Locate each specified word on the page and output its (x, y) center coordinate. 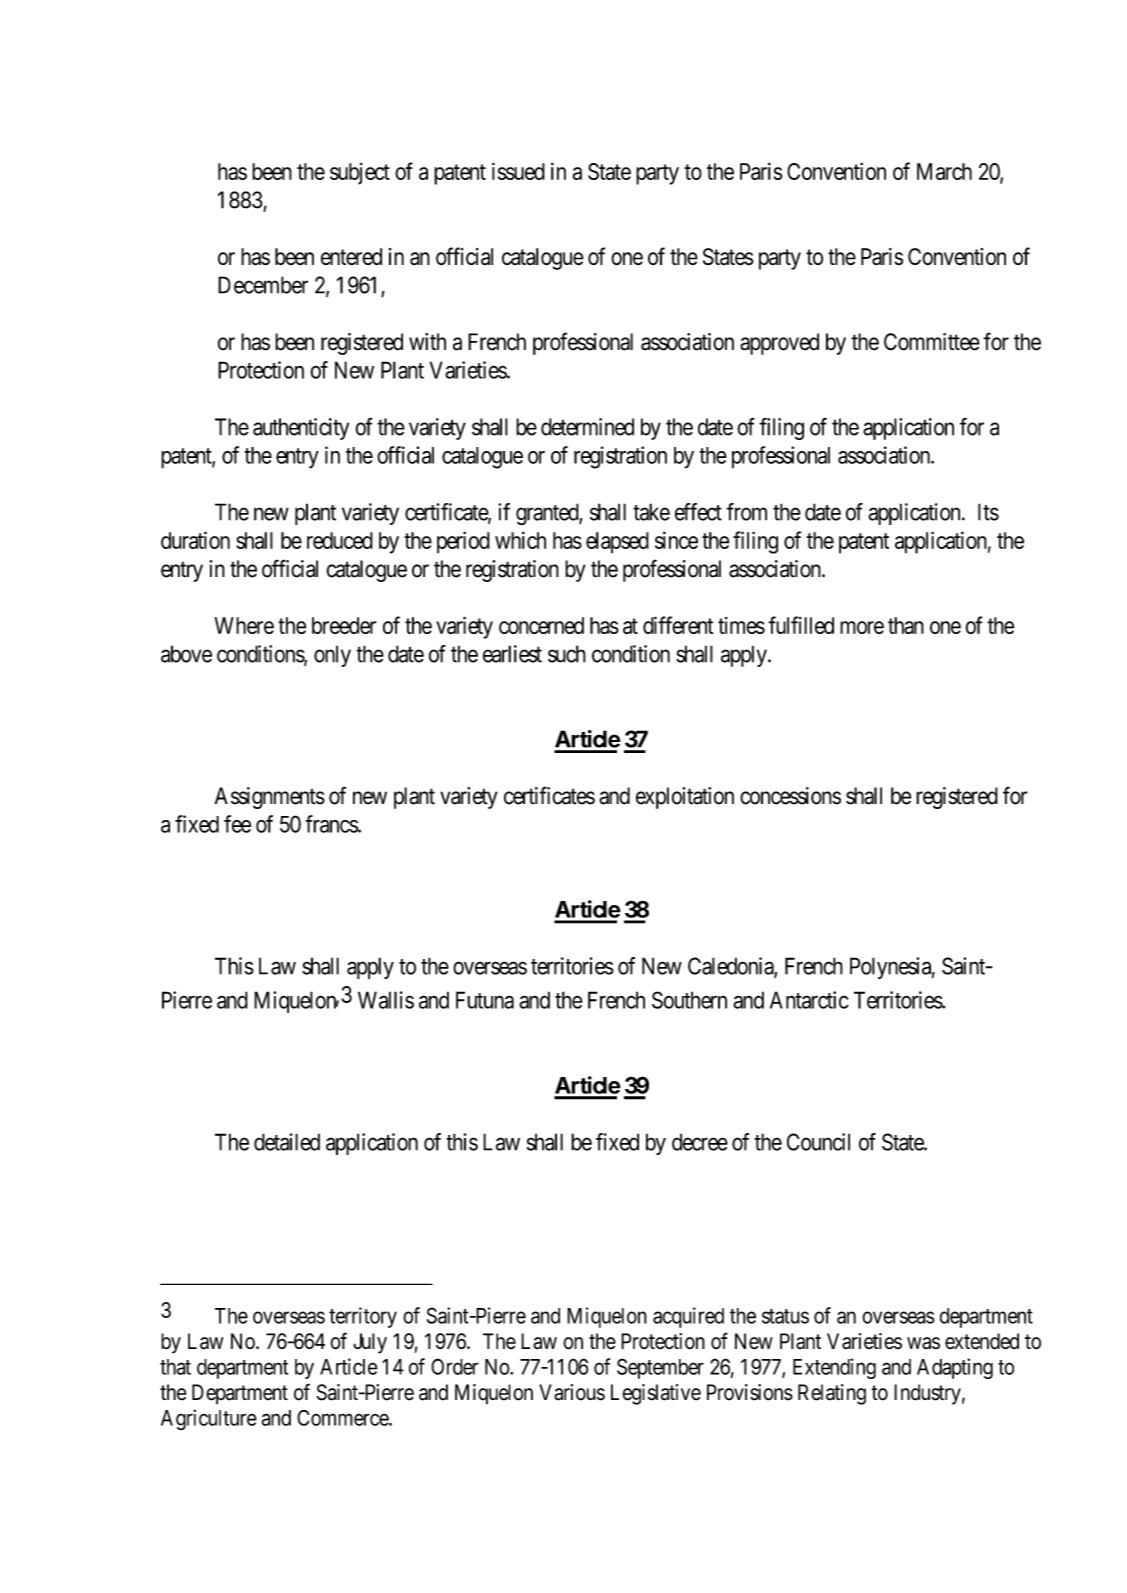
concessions (790, 796)
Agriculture (209, 1419)
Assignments (270, 798)
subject (360, 174)
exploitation (685, 798)
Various (572, 1392)
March (944, 171)
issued (518, 171)
